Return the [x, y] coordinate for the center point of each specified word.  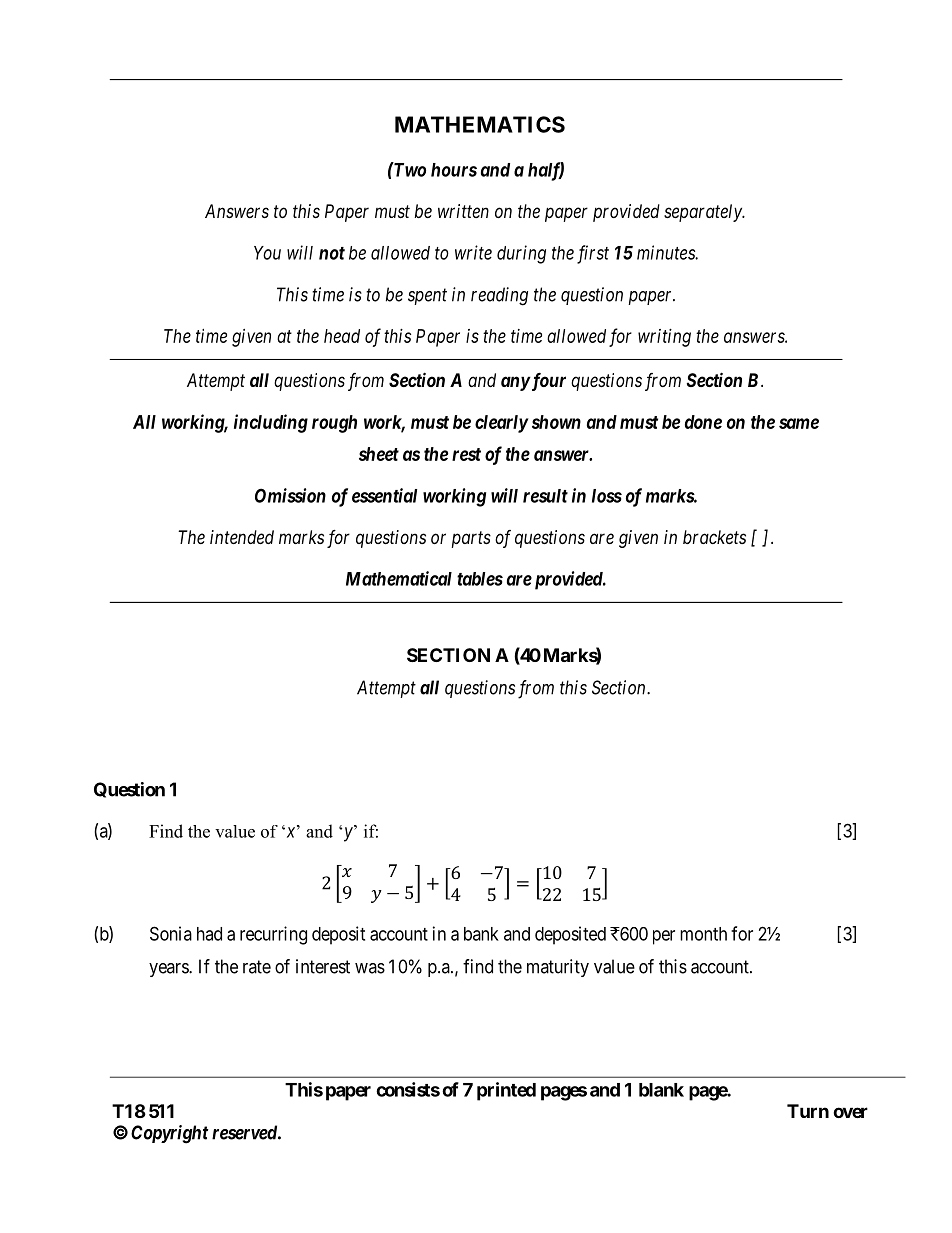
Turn [808, 1111]
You [267, 253]
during [521, 254]
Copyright [170, 1134]
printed [506, 1091]
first [593, 254]
